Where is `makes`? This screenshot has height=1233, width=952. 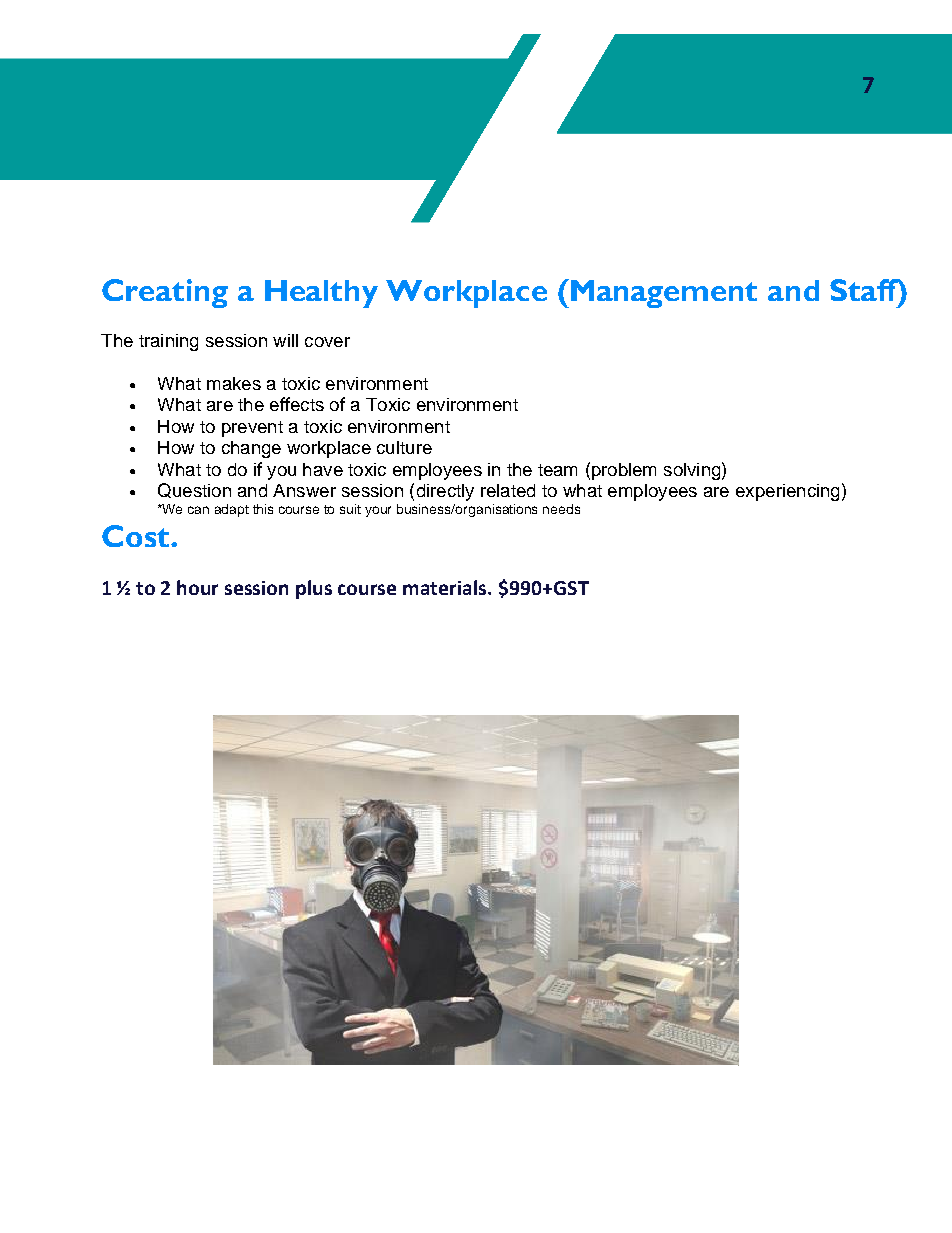
makes is located at coordinates (234, 383).
